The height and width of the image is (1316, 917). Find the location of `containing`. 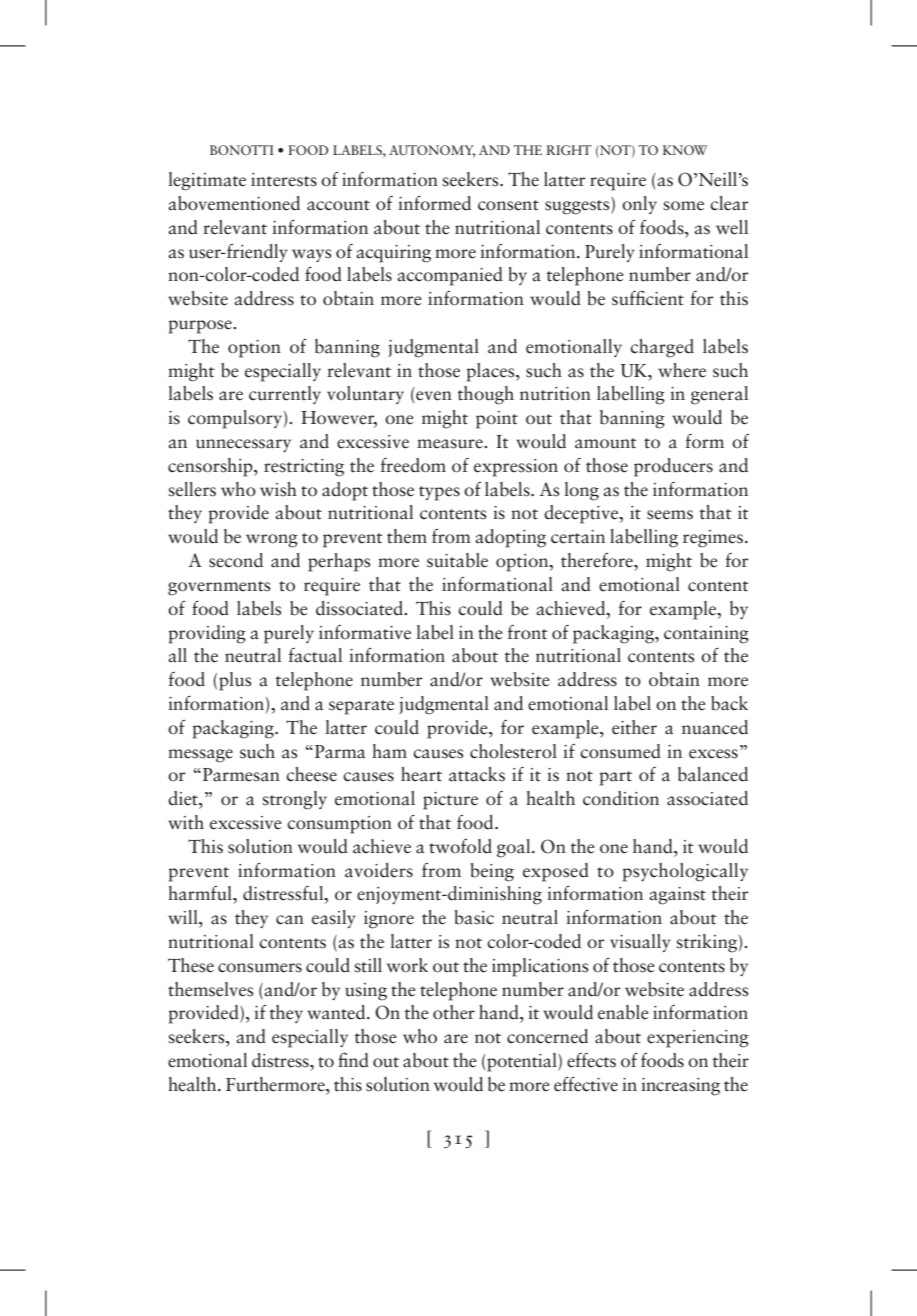

containing is located at coordinates (706, 635).
